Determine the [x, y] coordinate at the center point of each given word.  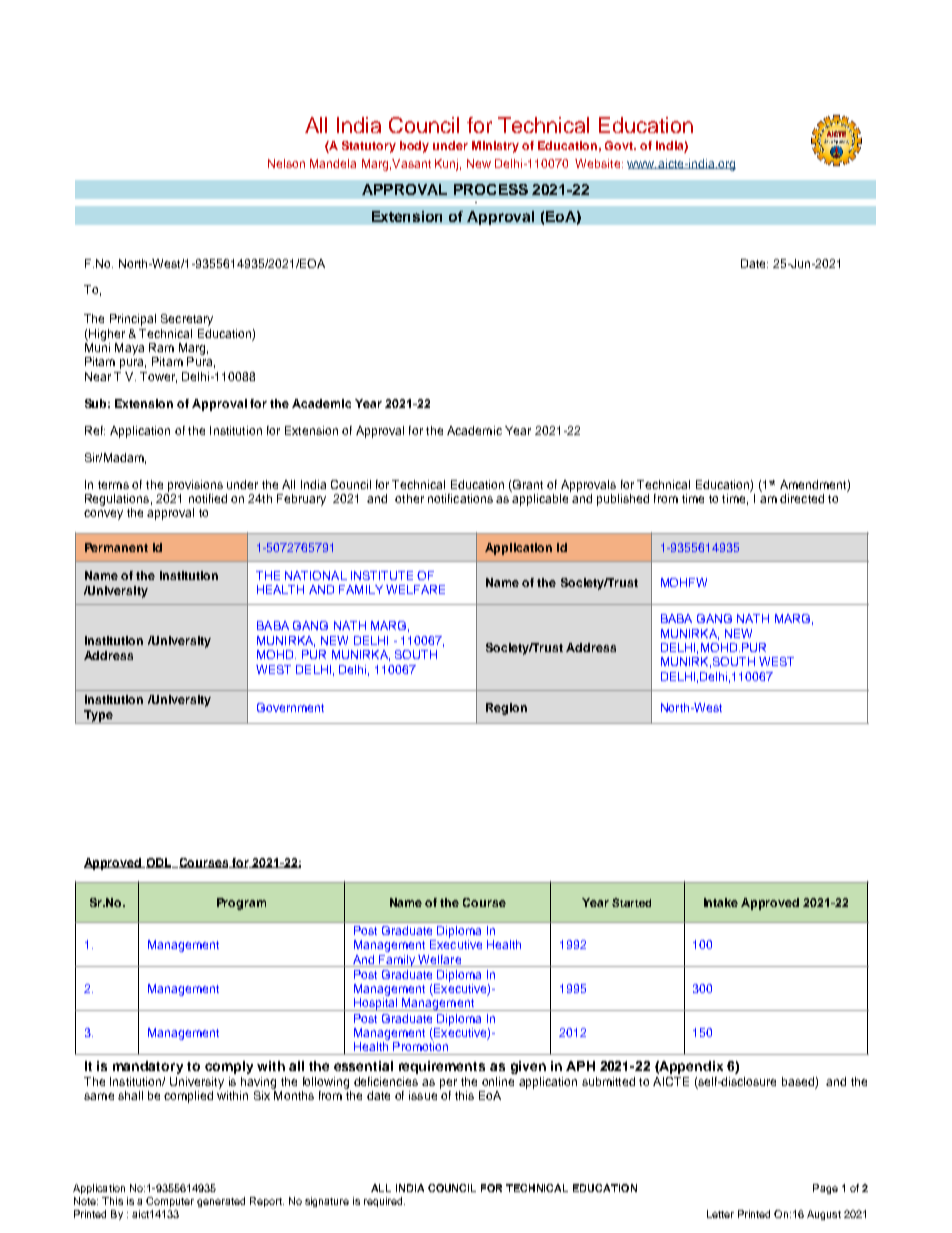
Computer [170, 1202]
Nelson [286, 163]
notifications [460, 498]
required [384, 1202]
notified [208, 498]
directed [802, 498]
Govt [620, 145]
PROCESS [491, 189]
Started [631, 902]
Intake [721, 902]
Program [241, 904]
